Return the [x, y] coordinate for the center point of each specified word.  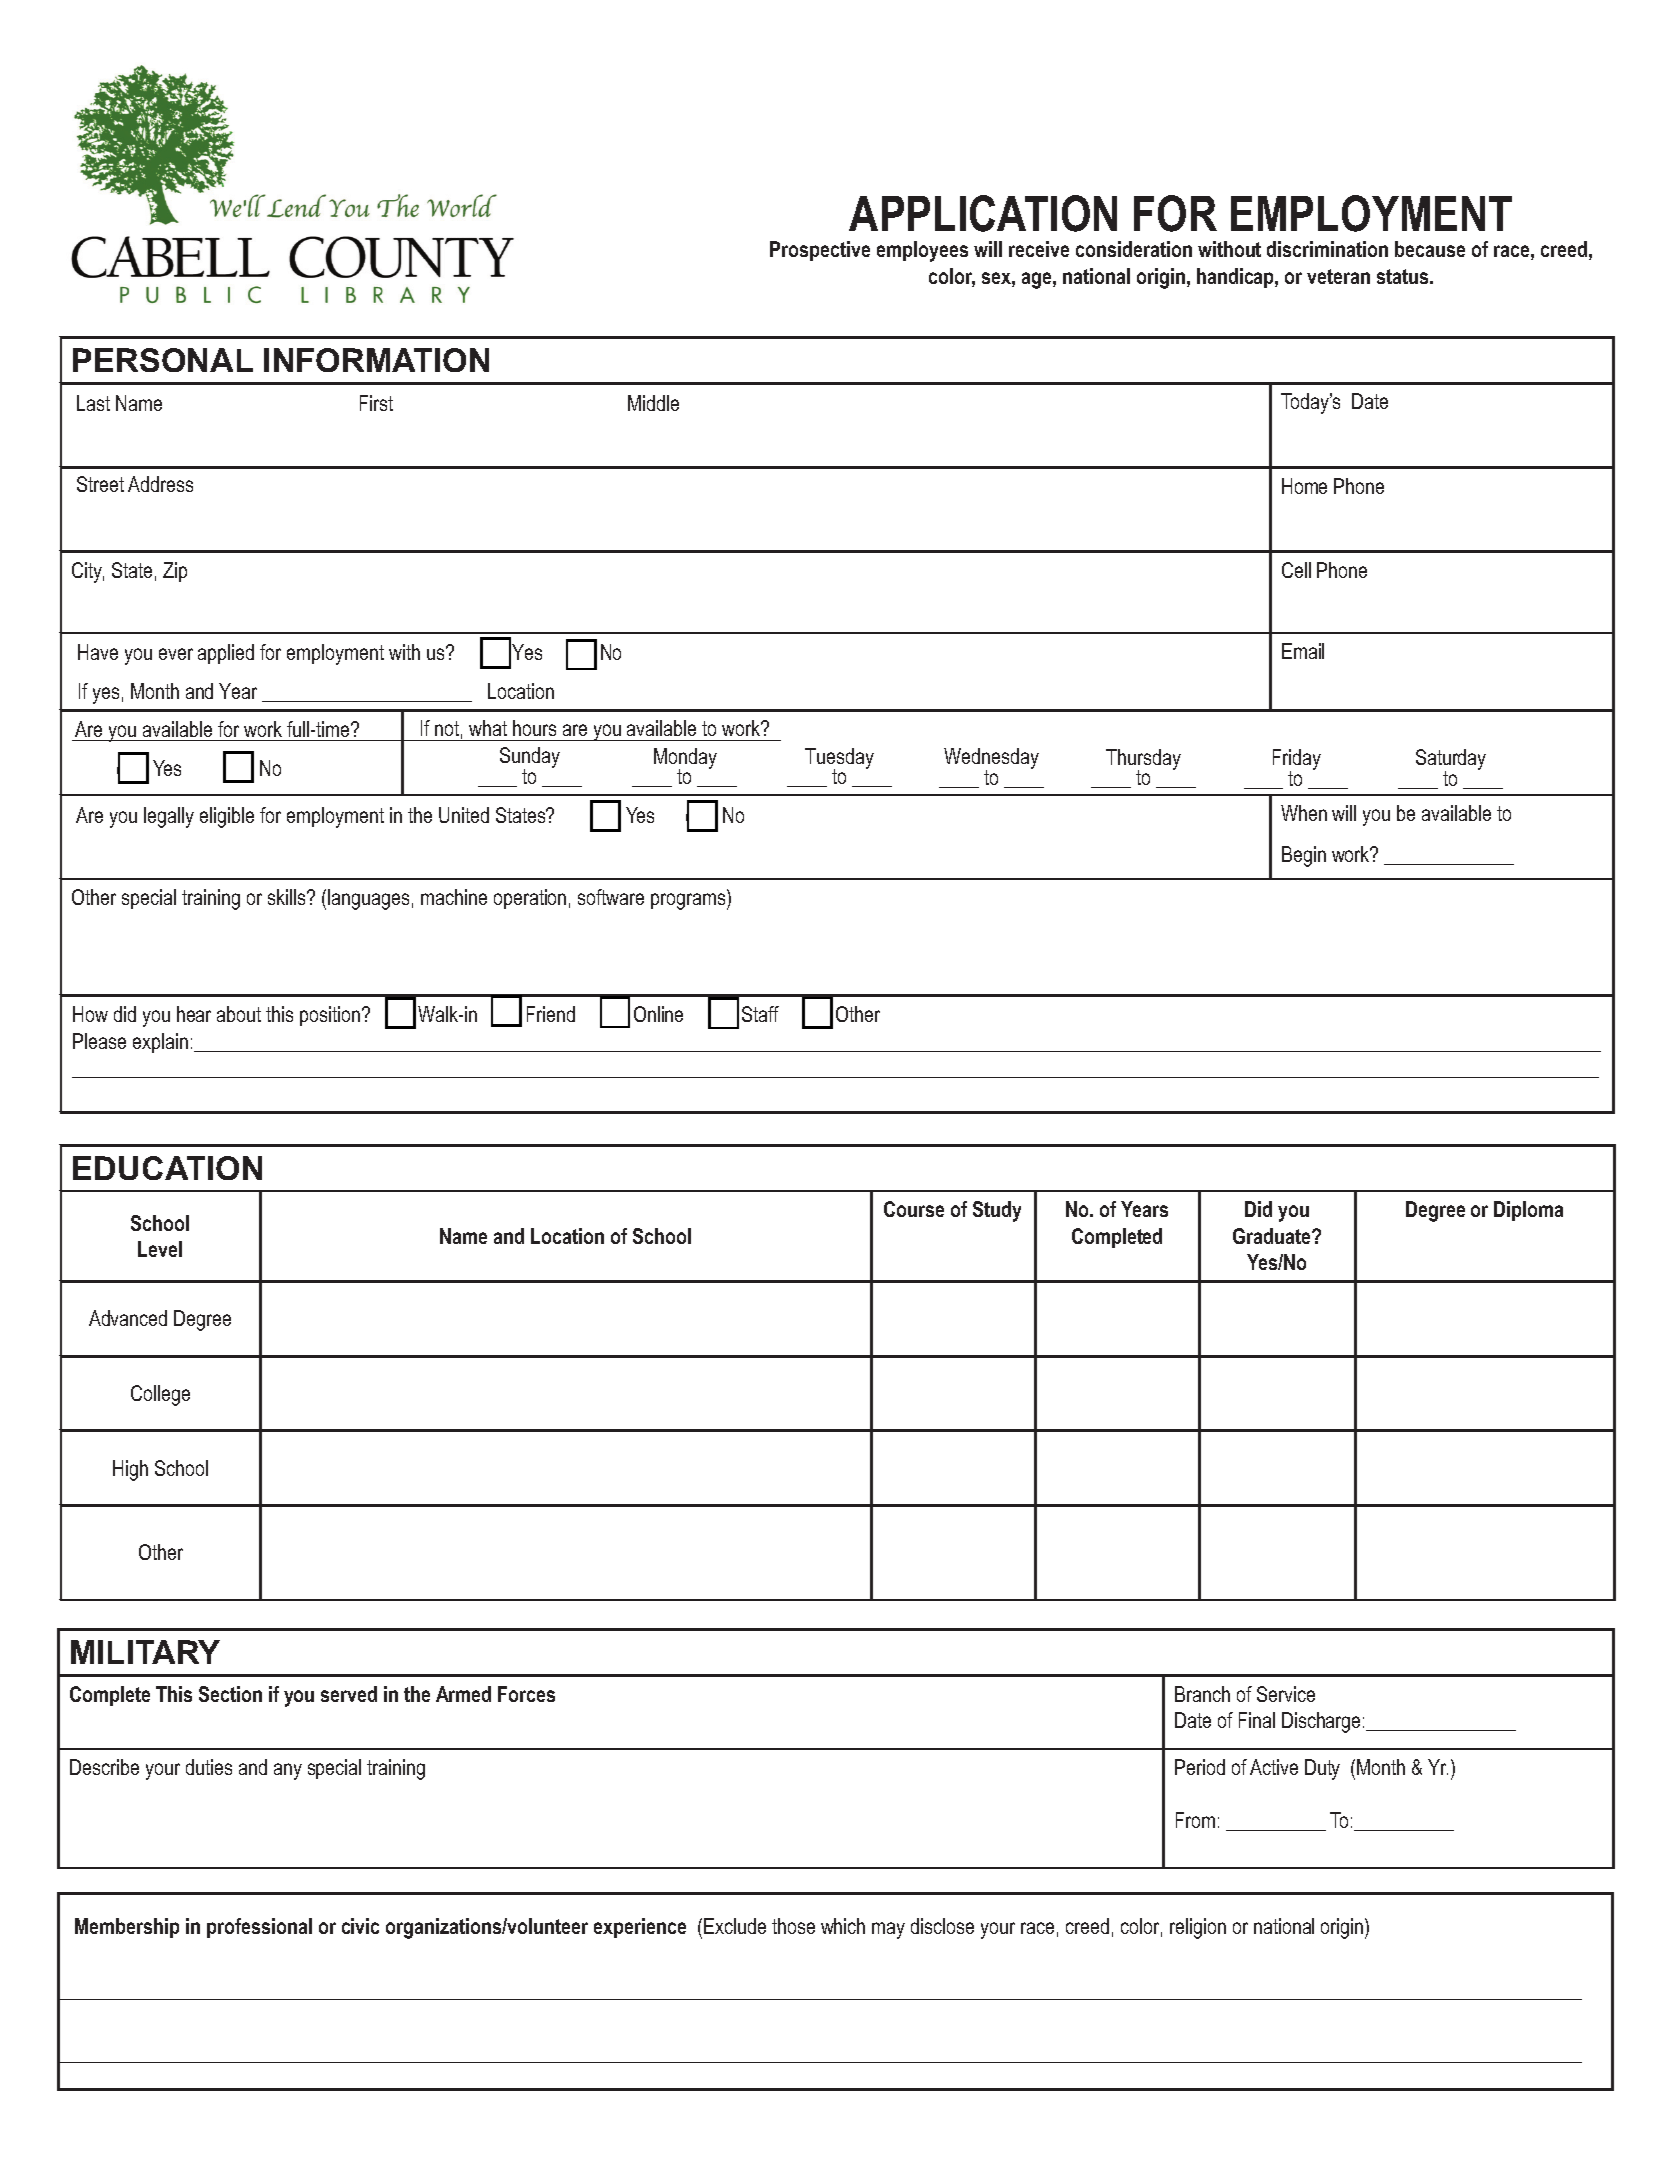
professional [259, 1928]
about [239, 1014]
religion [1198, 1928]
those [793, 1926]
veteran [1338, 276]
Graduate [1273, 1236]
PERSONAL [163, 360]
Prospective [820, 251]
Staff [760, 1014]
